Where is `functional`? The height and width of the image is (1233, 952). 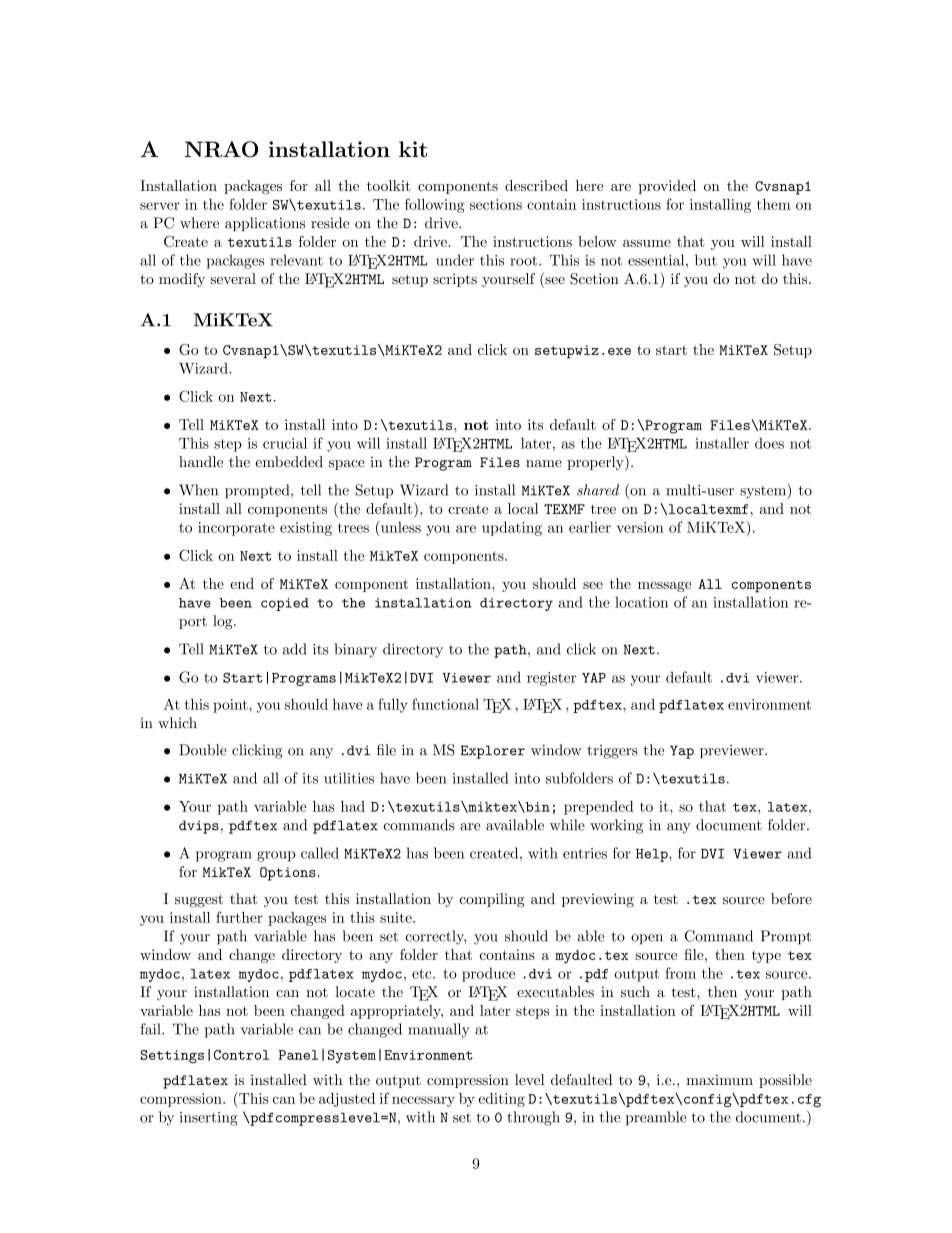 functional is located at coordinates (445, 704).
